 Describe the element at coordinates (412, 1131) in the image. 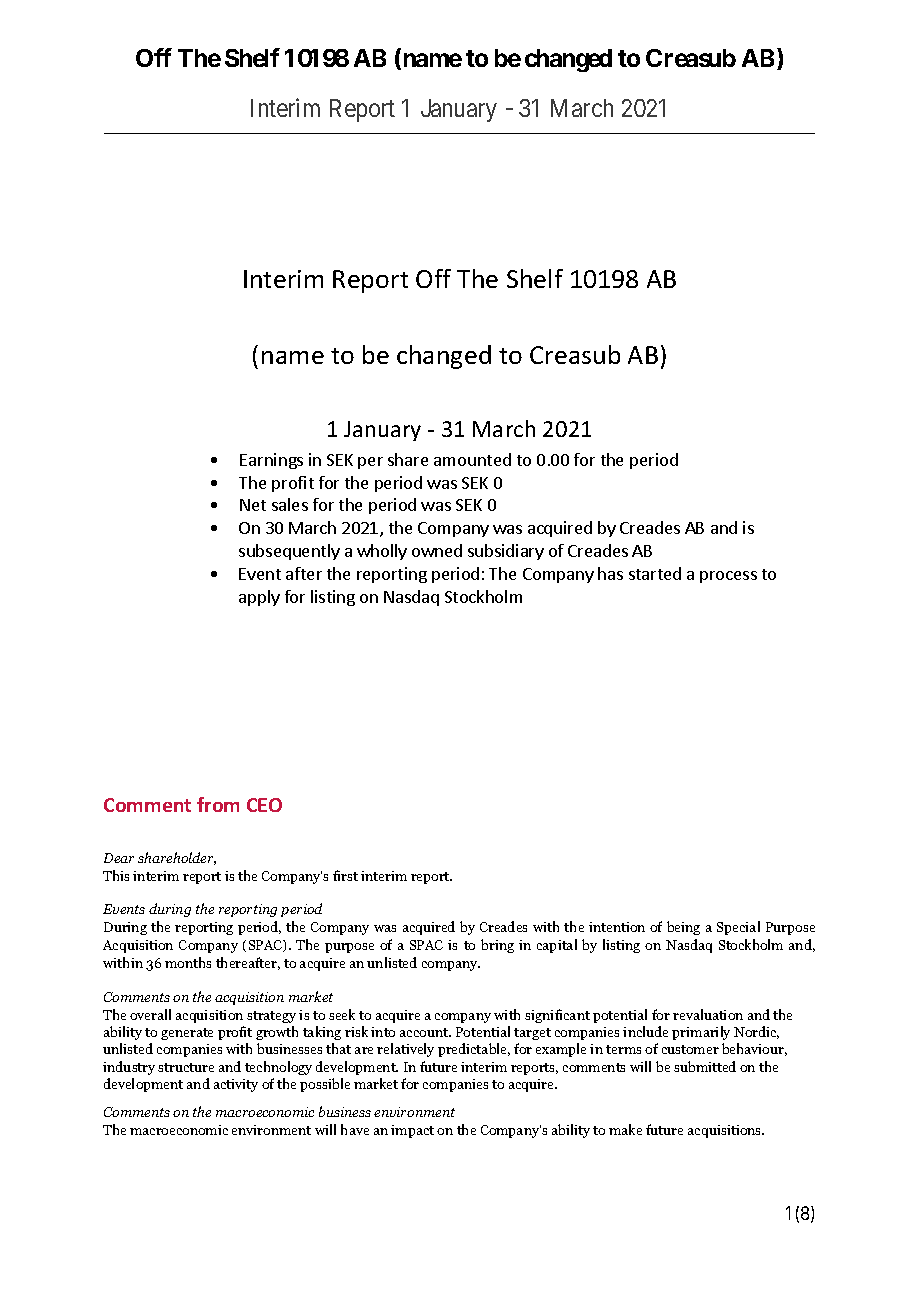

I see `impact` at that location.
